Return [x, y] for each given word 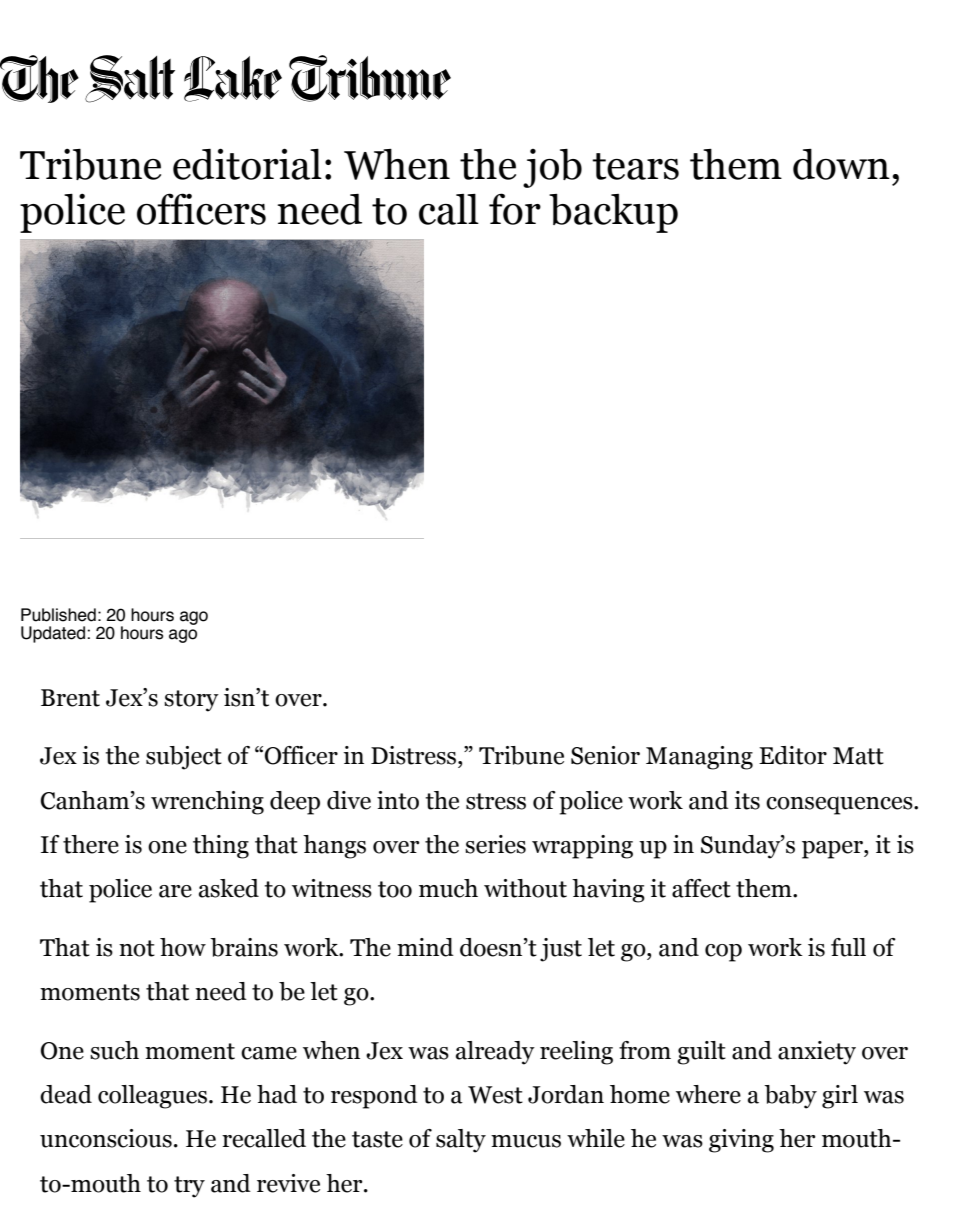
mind [425, 947]
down [841, 164]
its [747, 800]
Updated [53, 634]
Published [58, 615]
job [552, 168]
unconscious [106, 1138]
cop [723, 953]
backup [613, 213]
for [515, 209]
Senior [605, 755]
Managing [699, 758]
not [137, 948]
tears [635, 166]
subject [184, 758]
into [398, 800]
